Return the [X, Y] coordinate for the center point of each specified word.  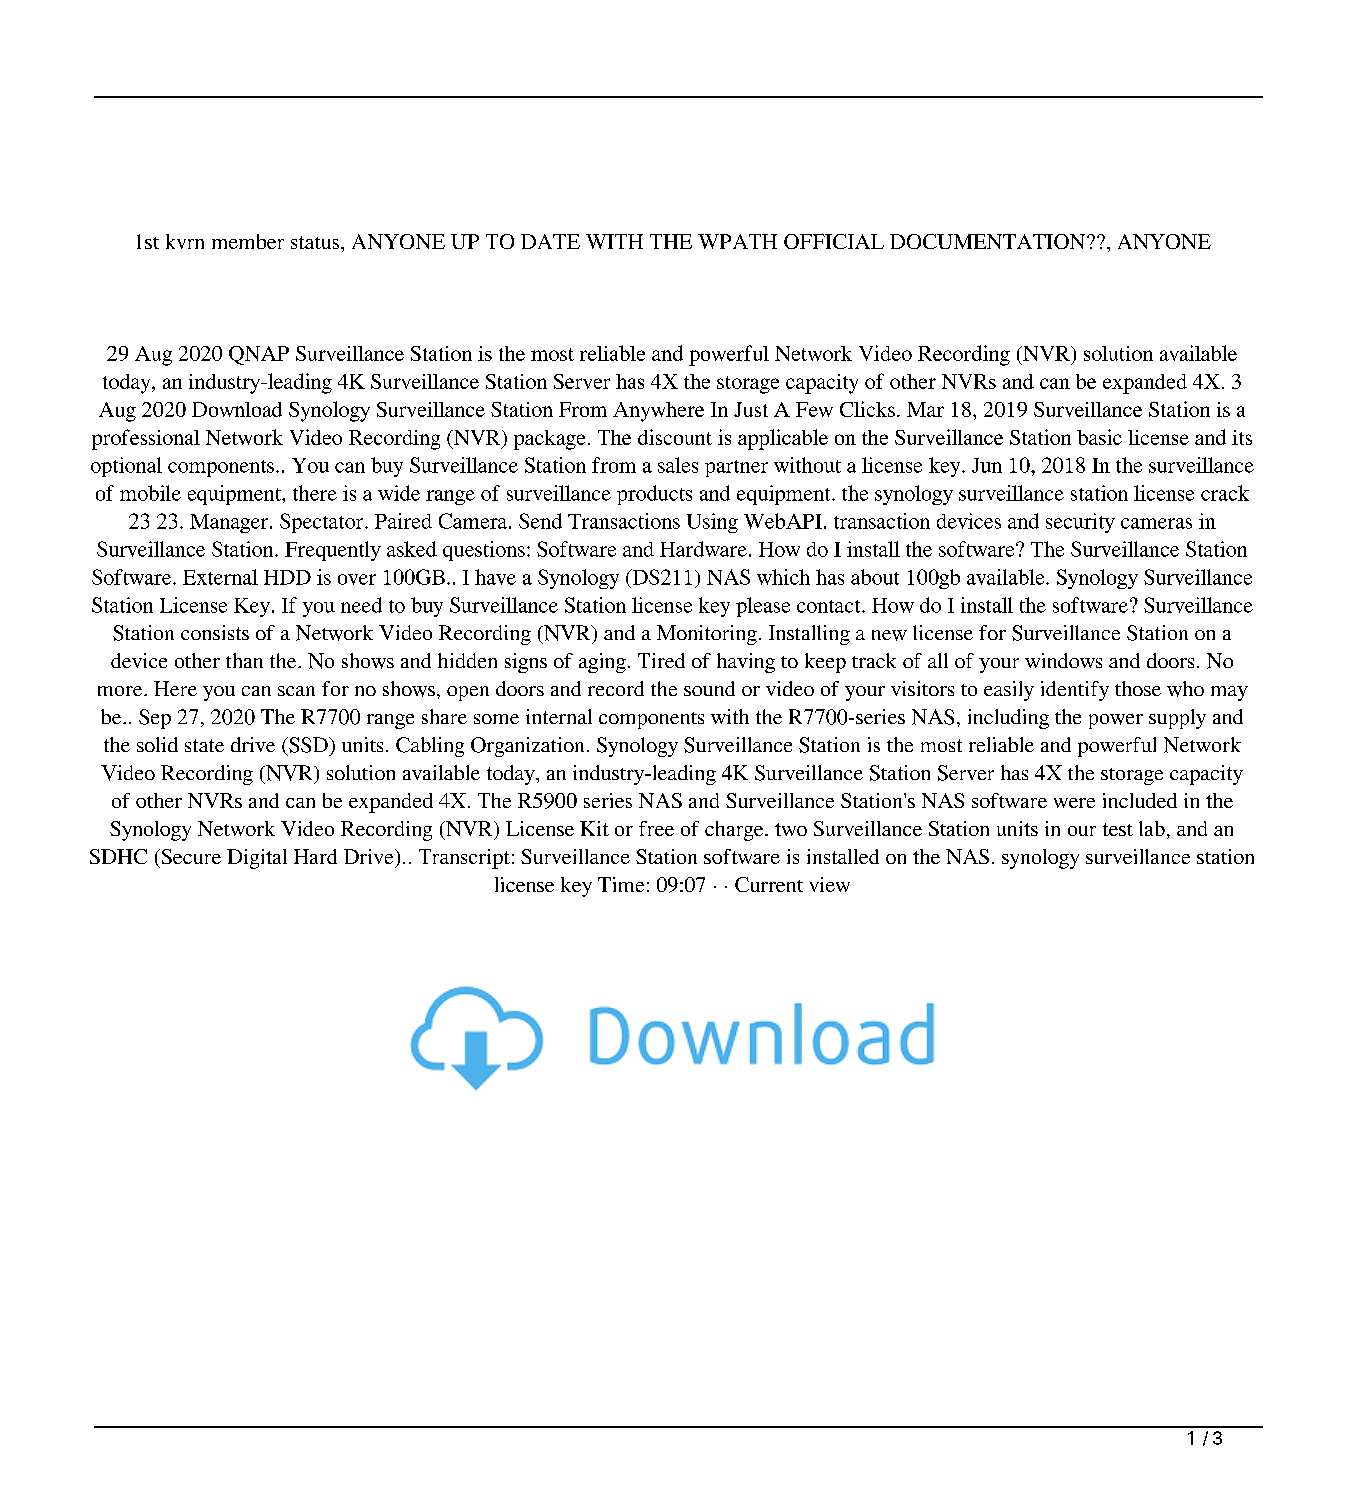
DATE [550, 241]
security [1080, 523]
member [248, 241]
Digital [257, 859]
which [783, 577]
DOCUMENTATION [989, 241]
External [220, 577]
